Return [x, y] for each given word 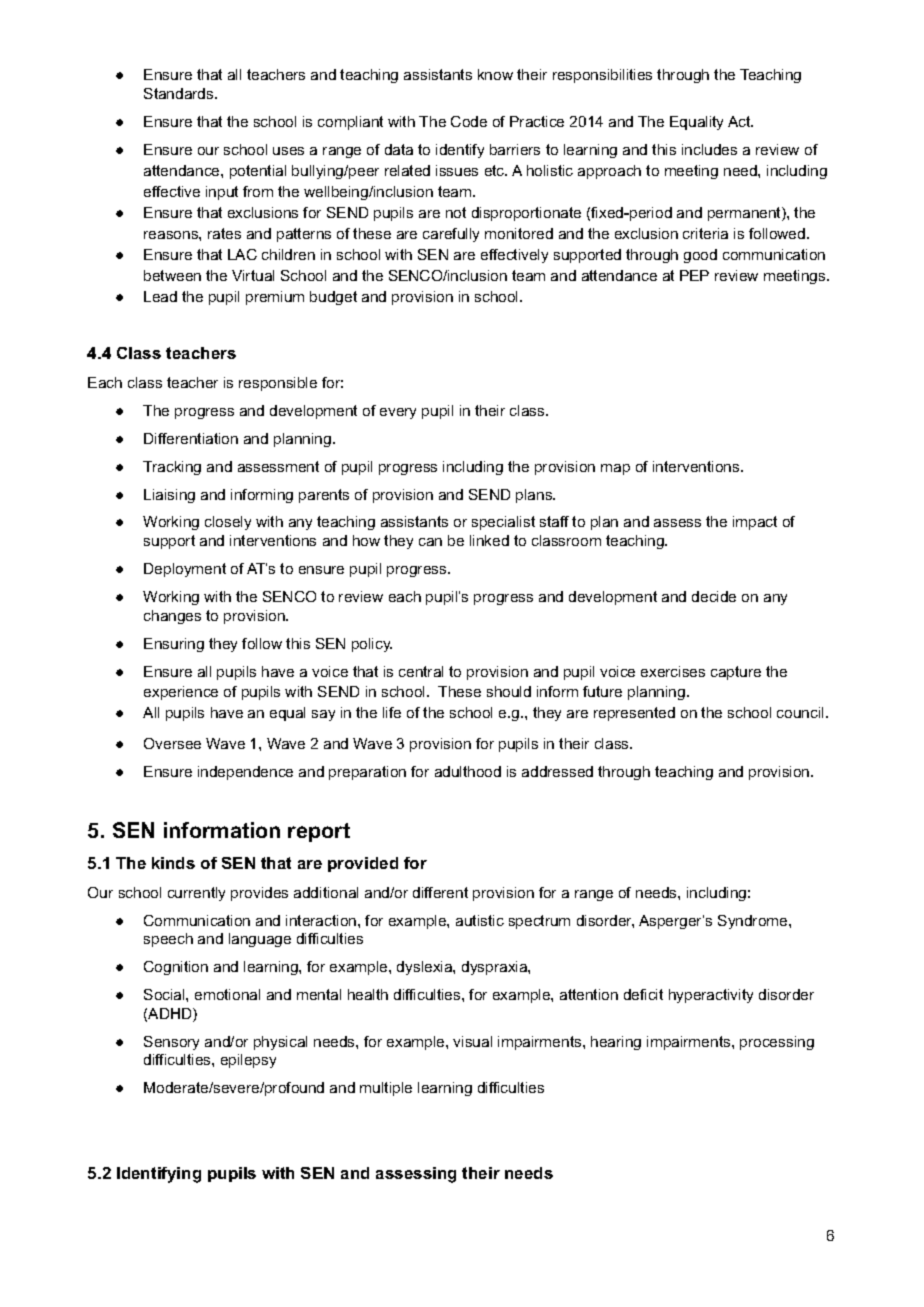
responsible [278, 384]
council [802, 712]
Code [469, 121]
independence [245, 773]
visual [472, 1041]
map [615, 469]
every [398, 413]
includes [709, 149]
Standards [180, 93]
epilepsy [248, 1061]
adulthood [468, 771]
